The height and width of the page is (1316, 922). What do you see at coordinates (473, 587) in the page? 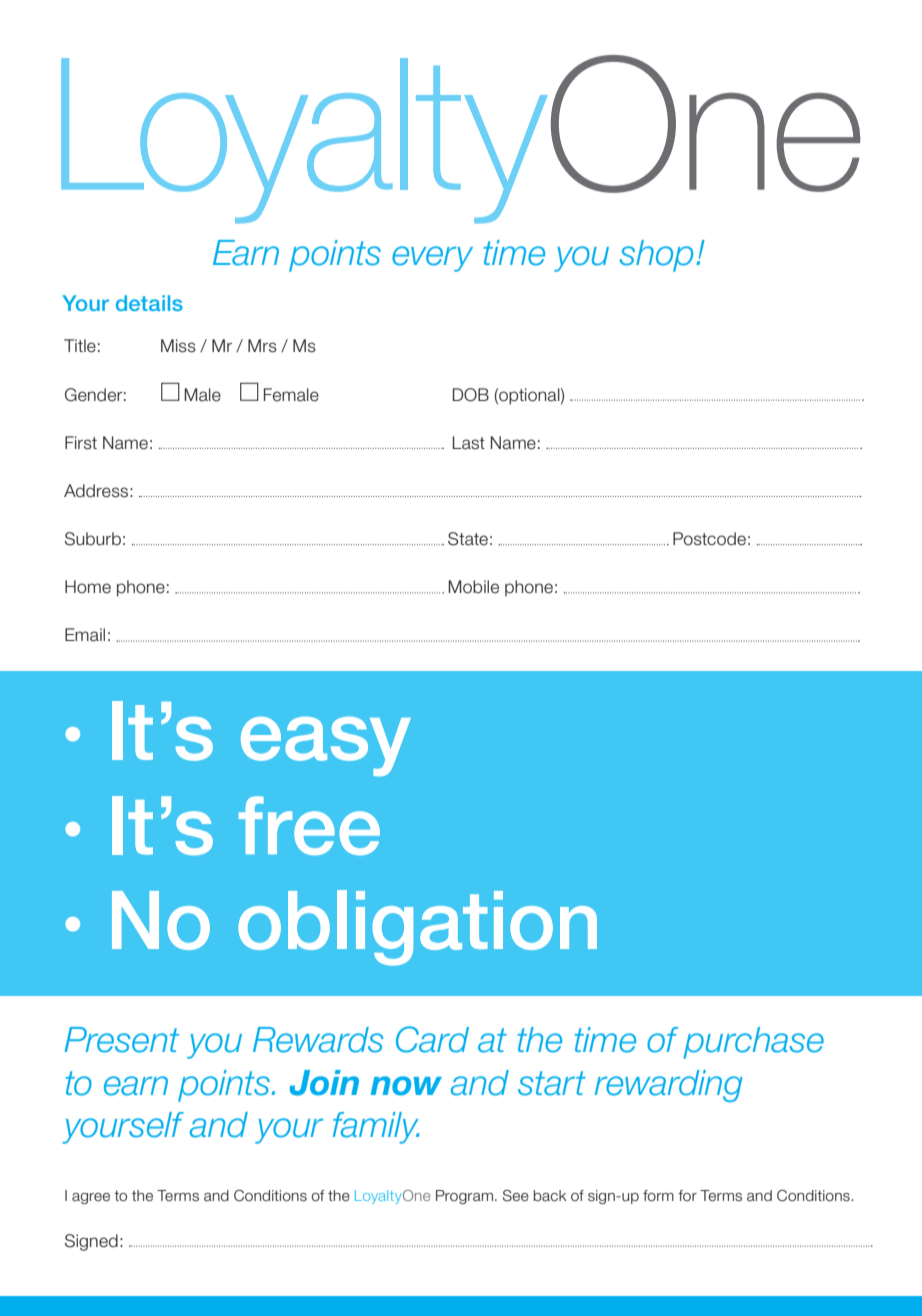
I see `Mobile` at bounding box center [473, 587].
